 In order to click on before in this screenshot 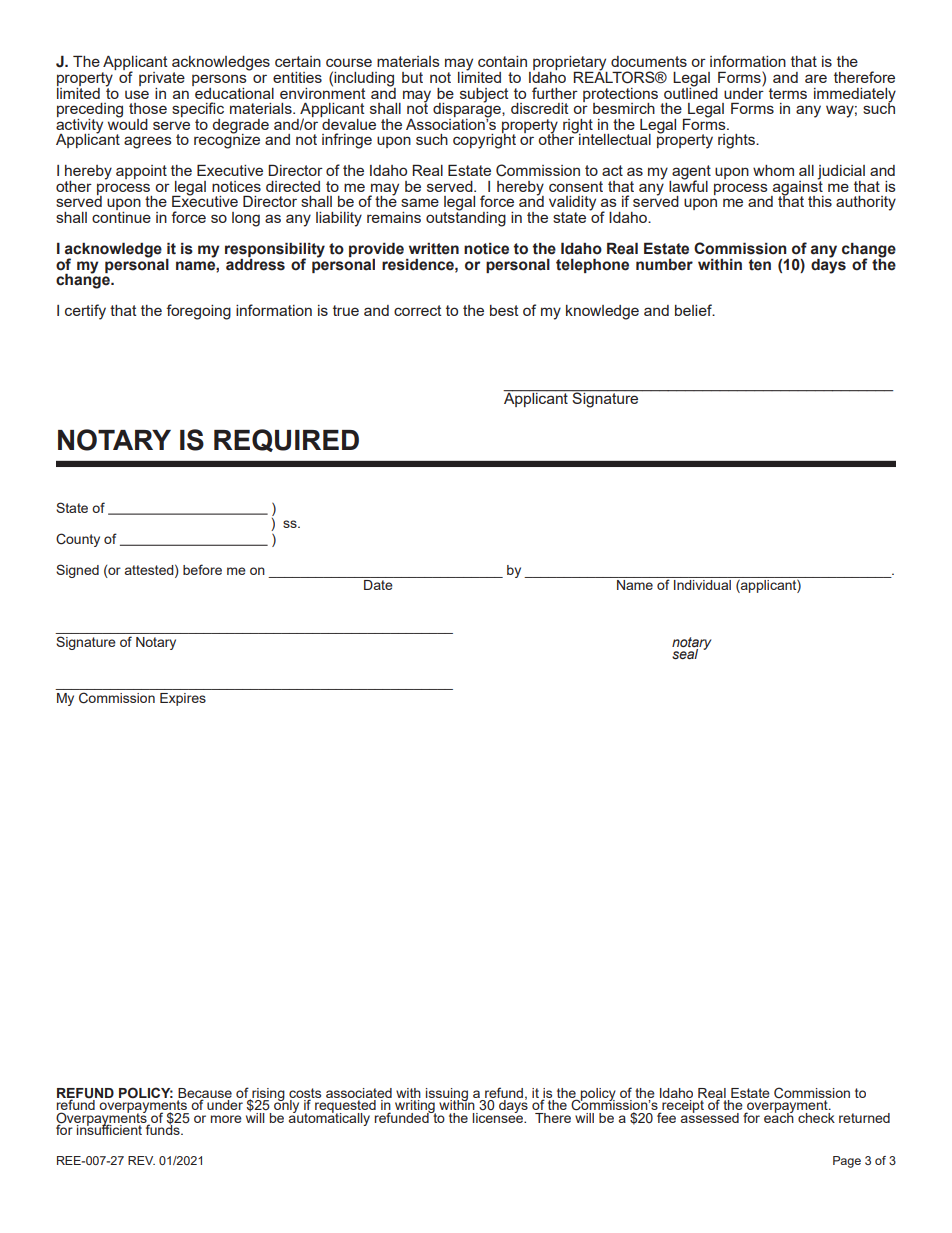, I will do `click(202, 569)`.
